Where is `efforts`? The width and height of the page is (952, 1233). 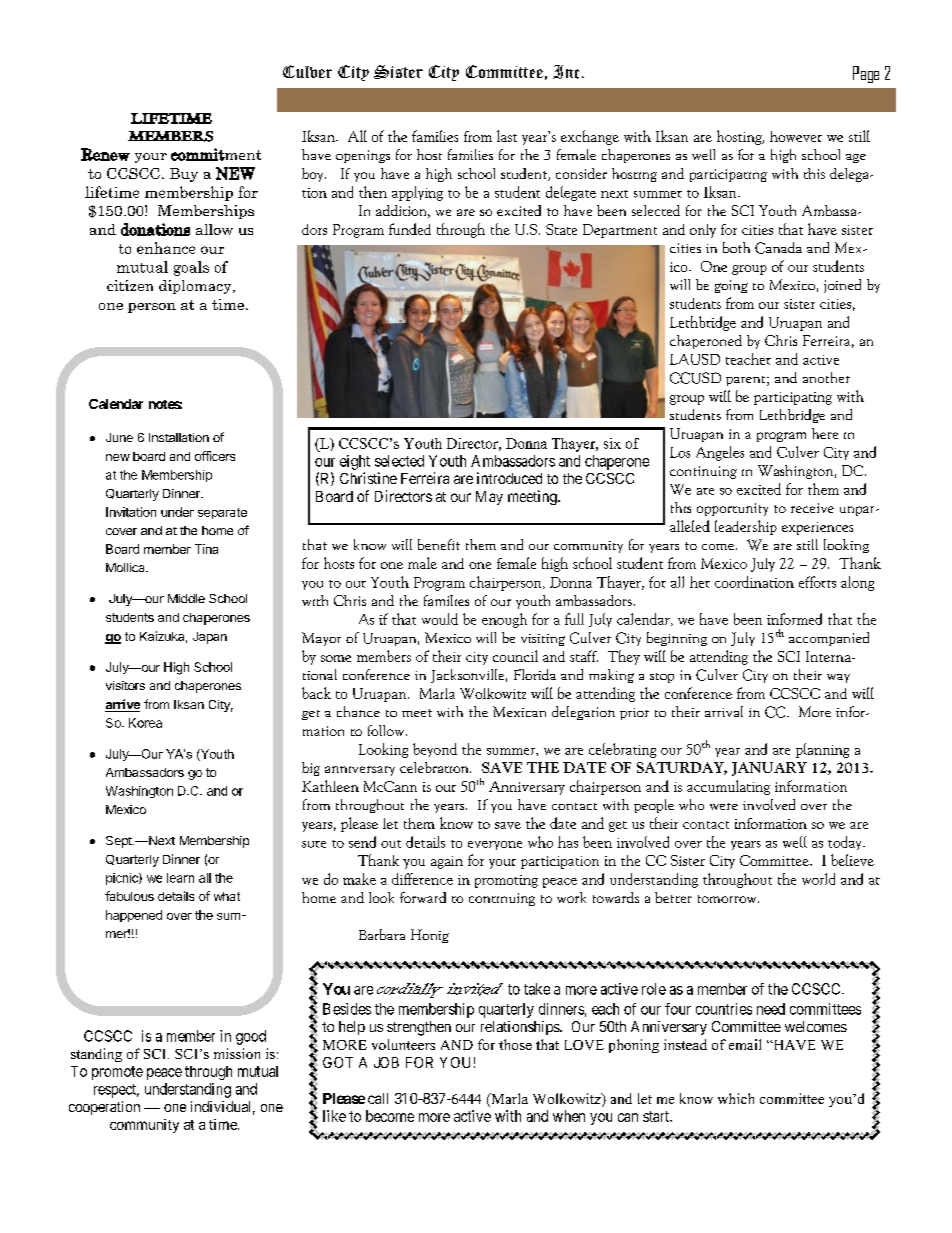
efforts is located at coordinates (817, 582).
